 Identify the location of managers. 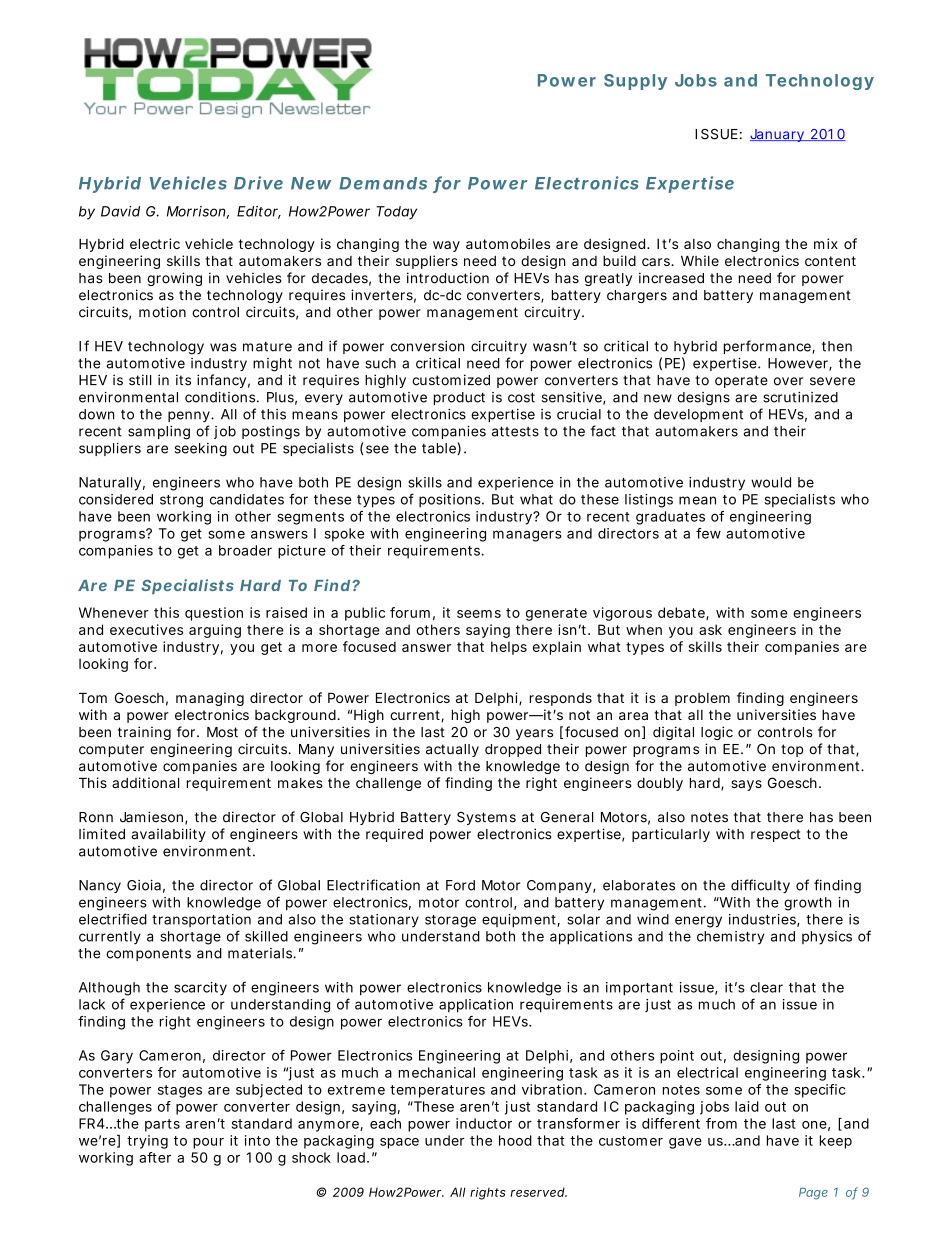
(527, 536).
